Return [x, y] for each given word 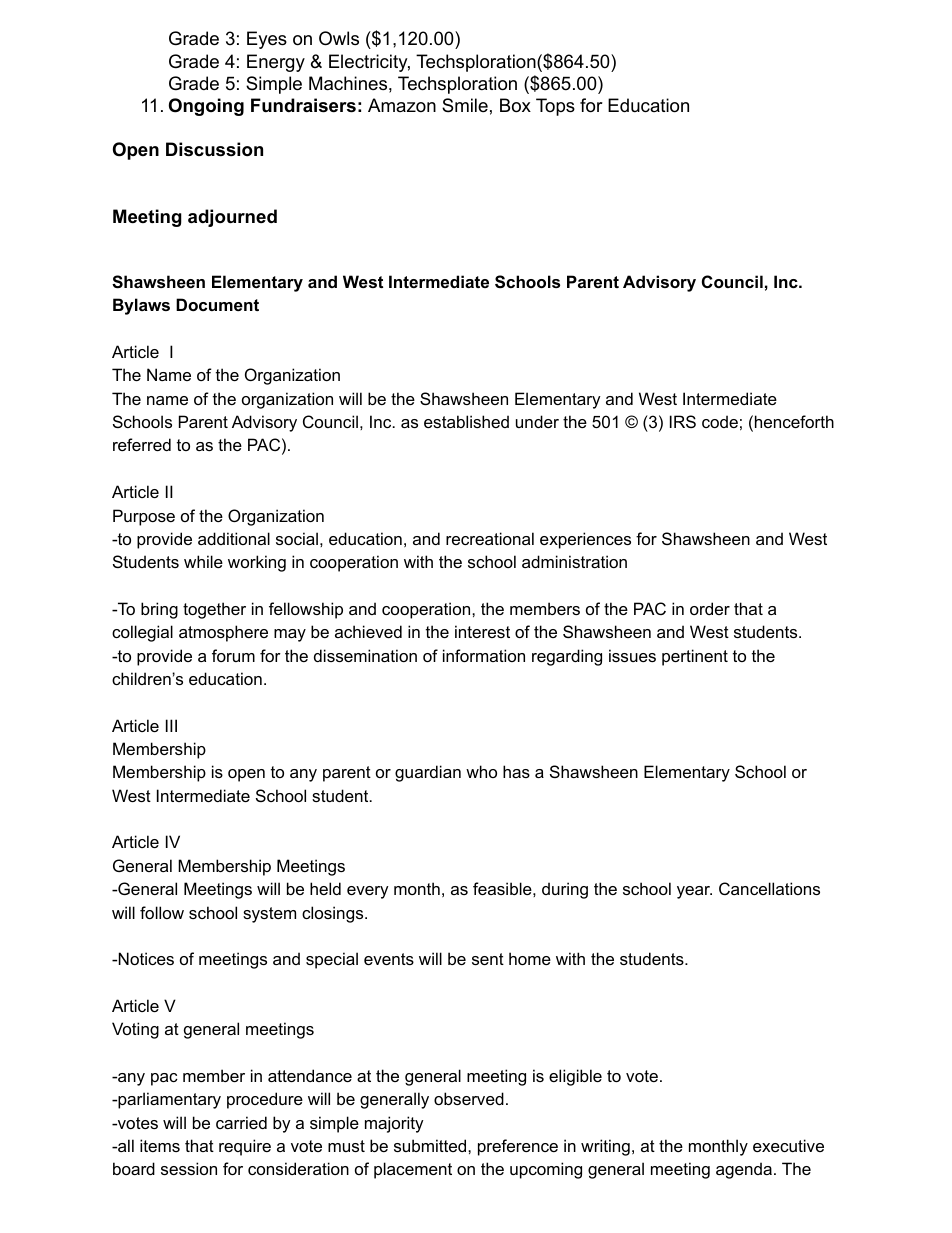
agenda [744, 1170]
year [694, 892]
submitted [431, 1145]
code [720, 421]
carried [241, 1122]
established [466, 421]
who [481, 771]
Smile [465, 105]
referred [142, 444]
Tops [555, 107]
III [171, 725]
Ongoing [206, 107]
